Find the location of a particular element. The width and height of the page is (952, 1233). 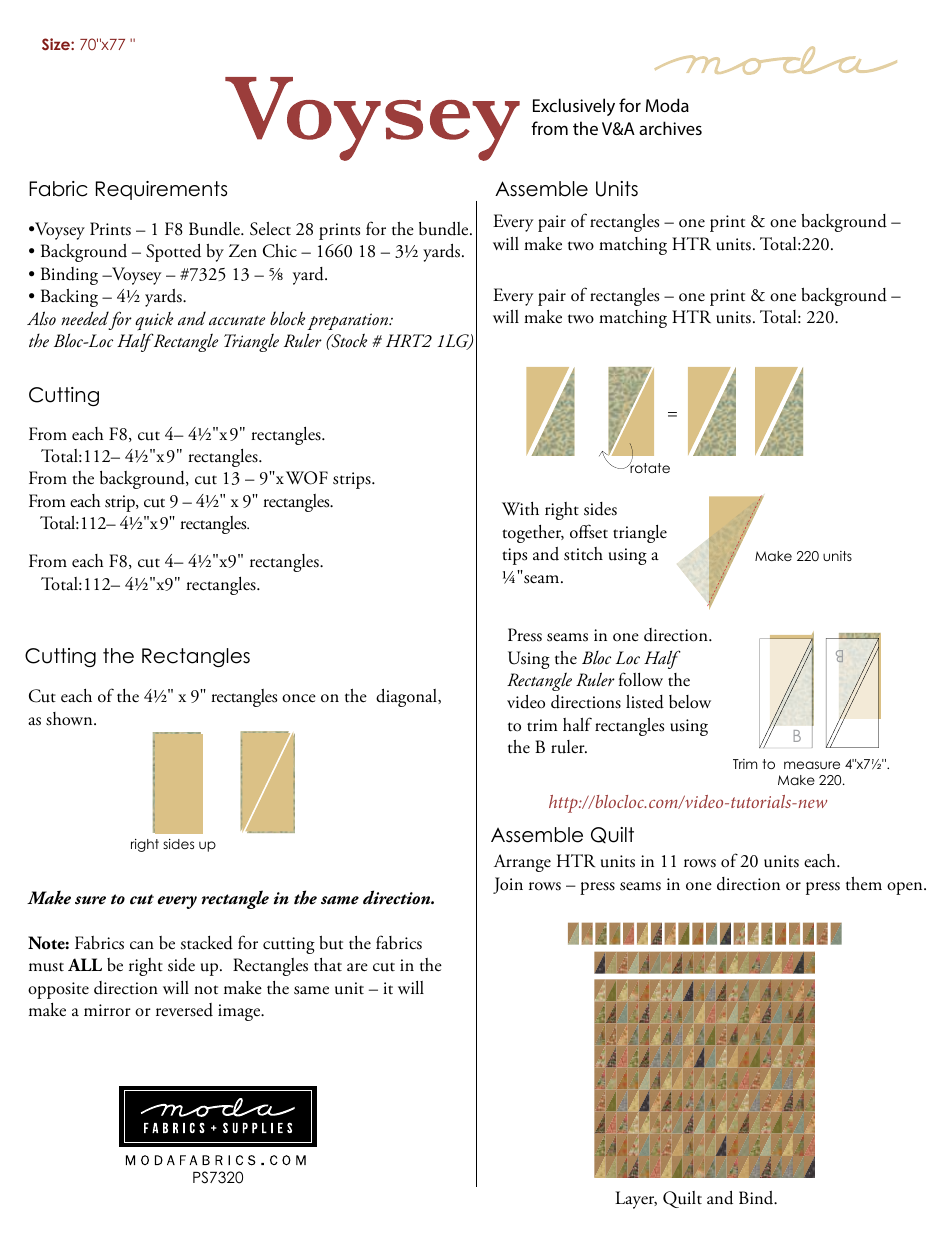

diagonal is located at coordinates (407, 697).
